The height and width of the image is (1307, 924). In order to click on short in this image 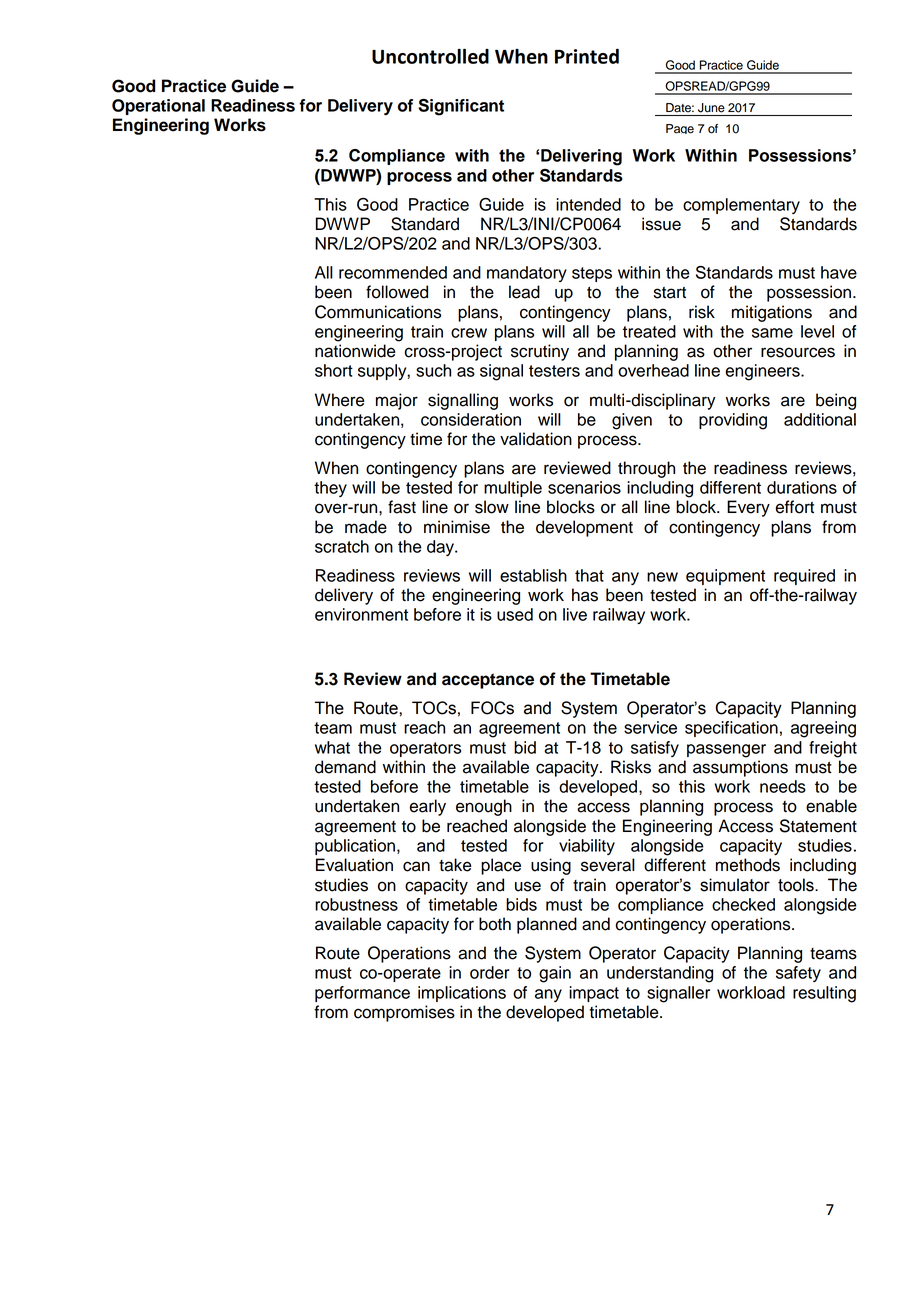, I will do `click(334, 370)`.
